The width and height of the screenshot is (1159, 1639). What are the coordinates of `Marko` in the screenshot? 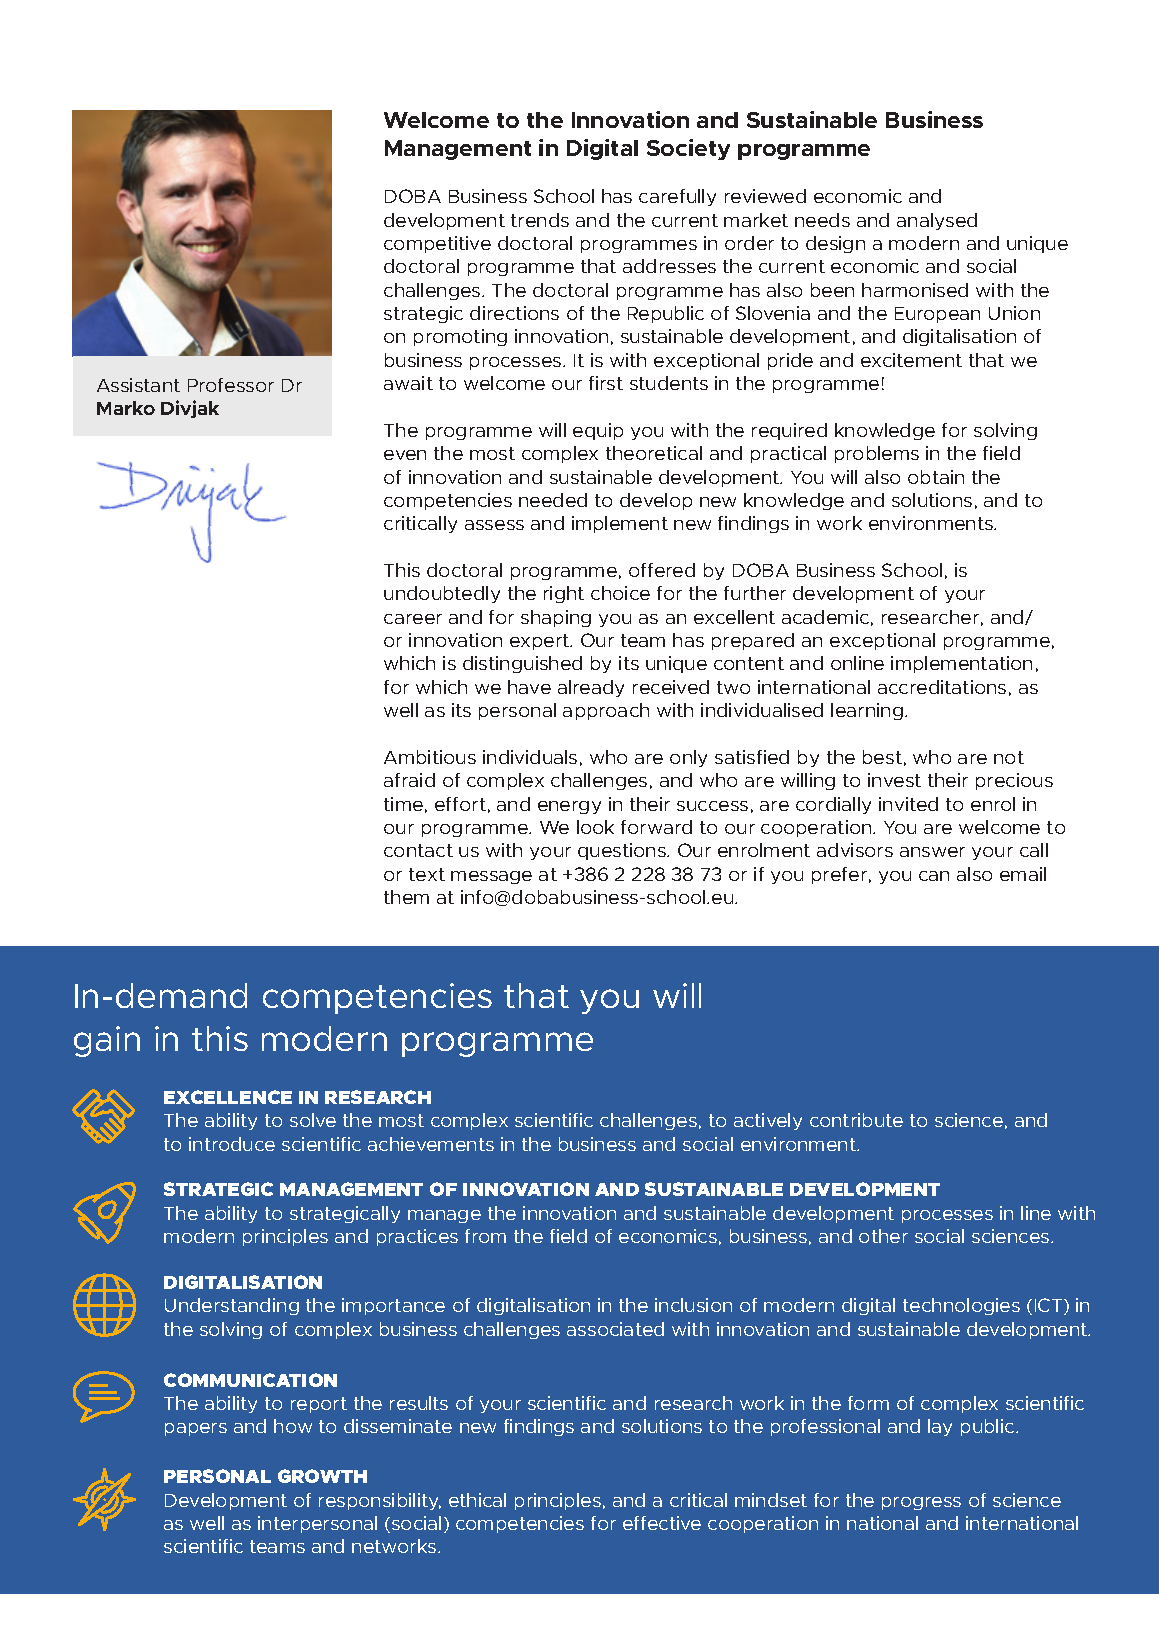 It's located at (126, 408).
